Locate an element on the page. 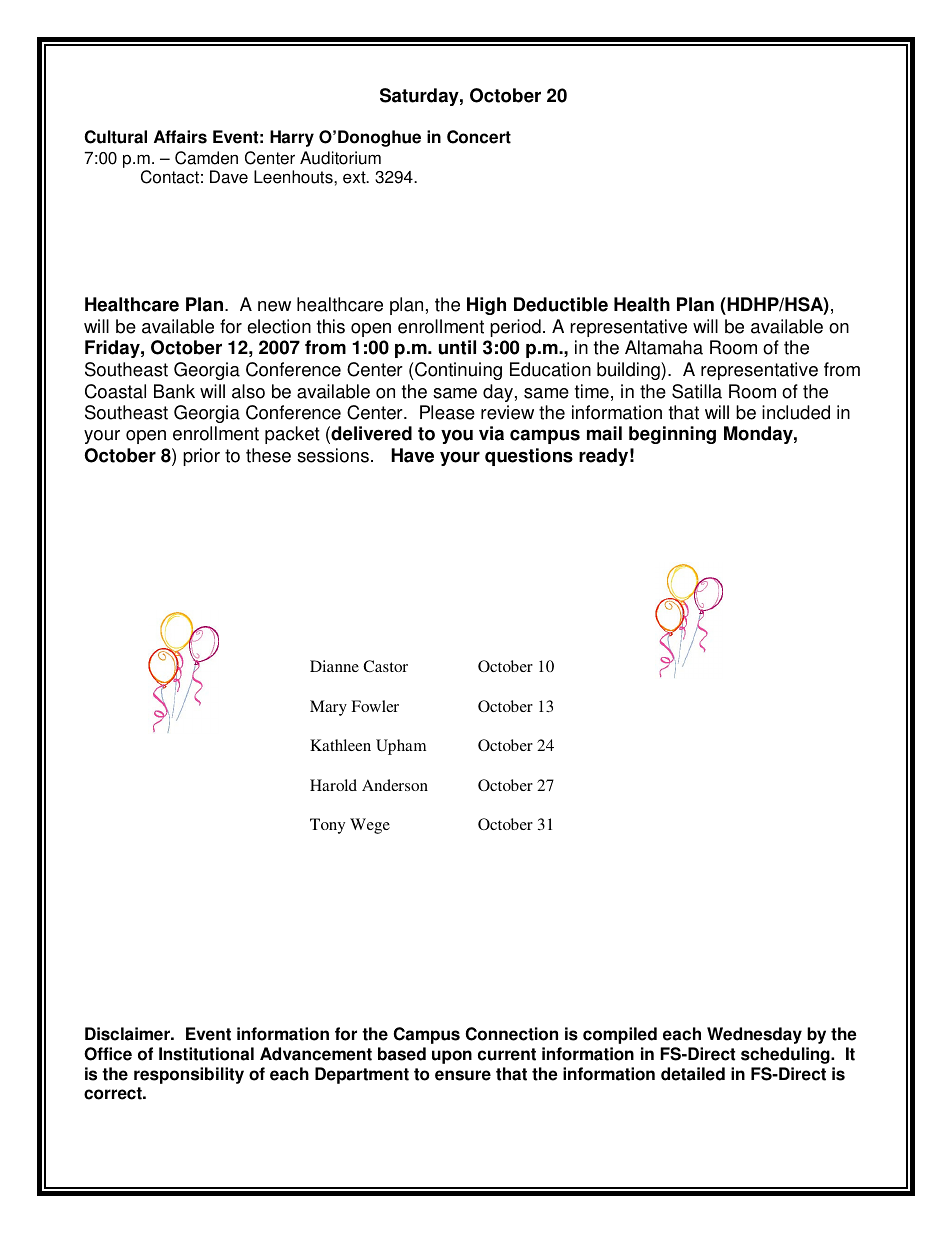 The image size is (952, 1233). Deductible is located at coordinates (561, 304).
